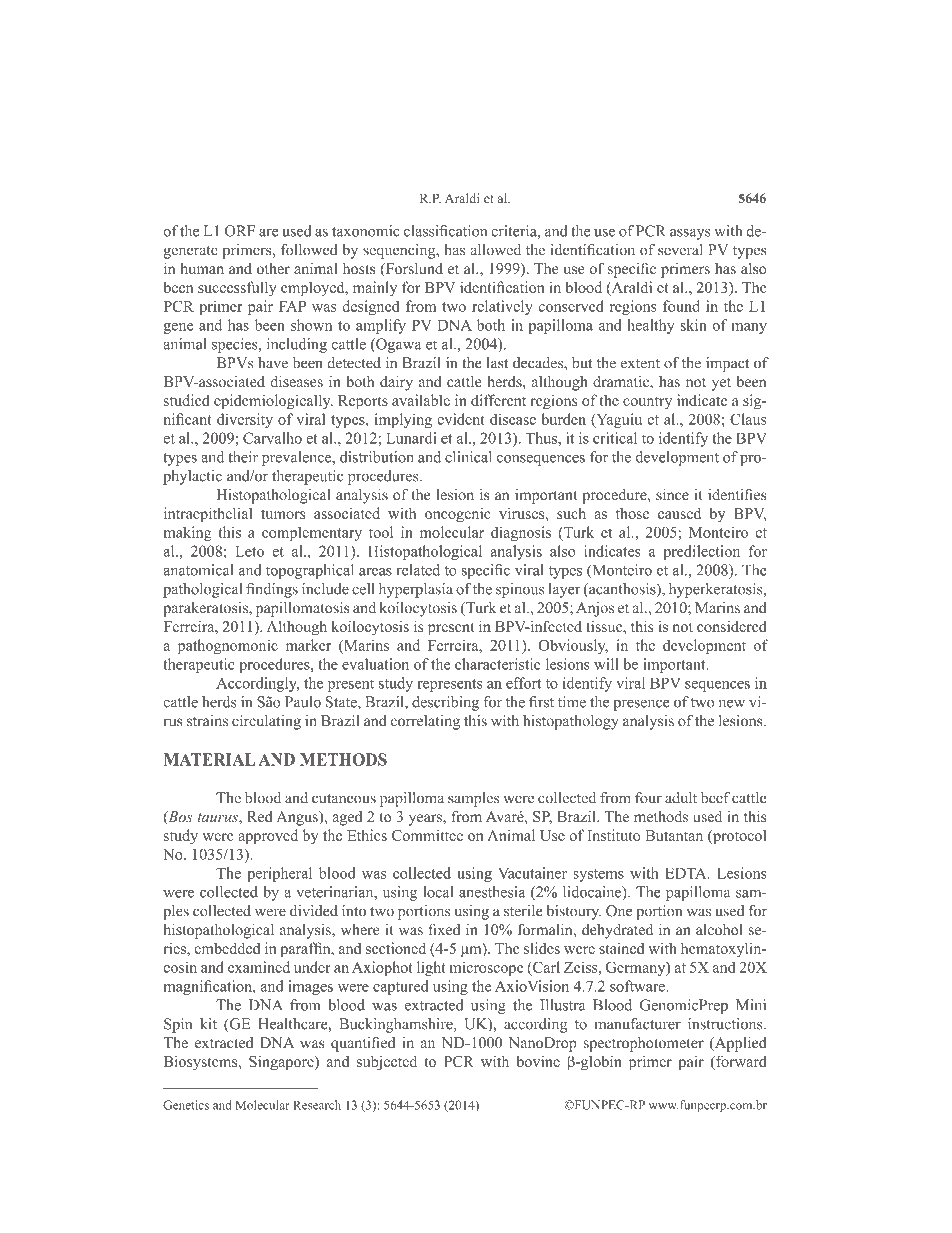  What do you see at coordinates (273, 269) in the page?
I see `other` at bounding box center [273, 269].
